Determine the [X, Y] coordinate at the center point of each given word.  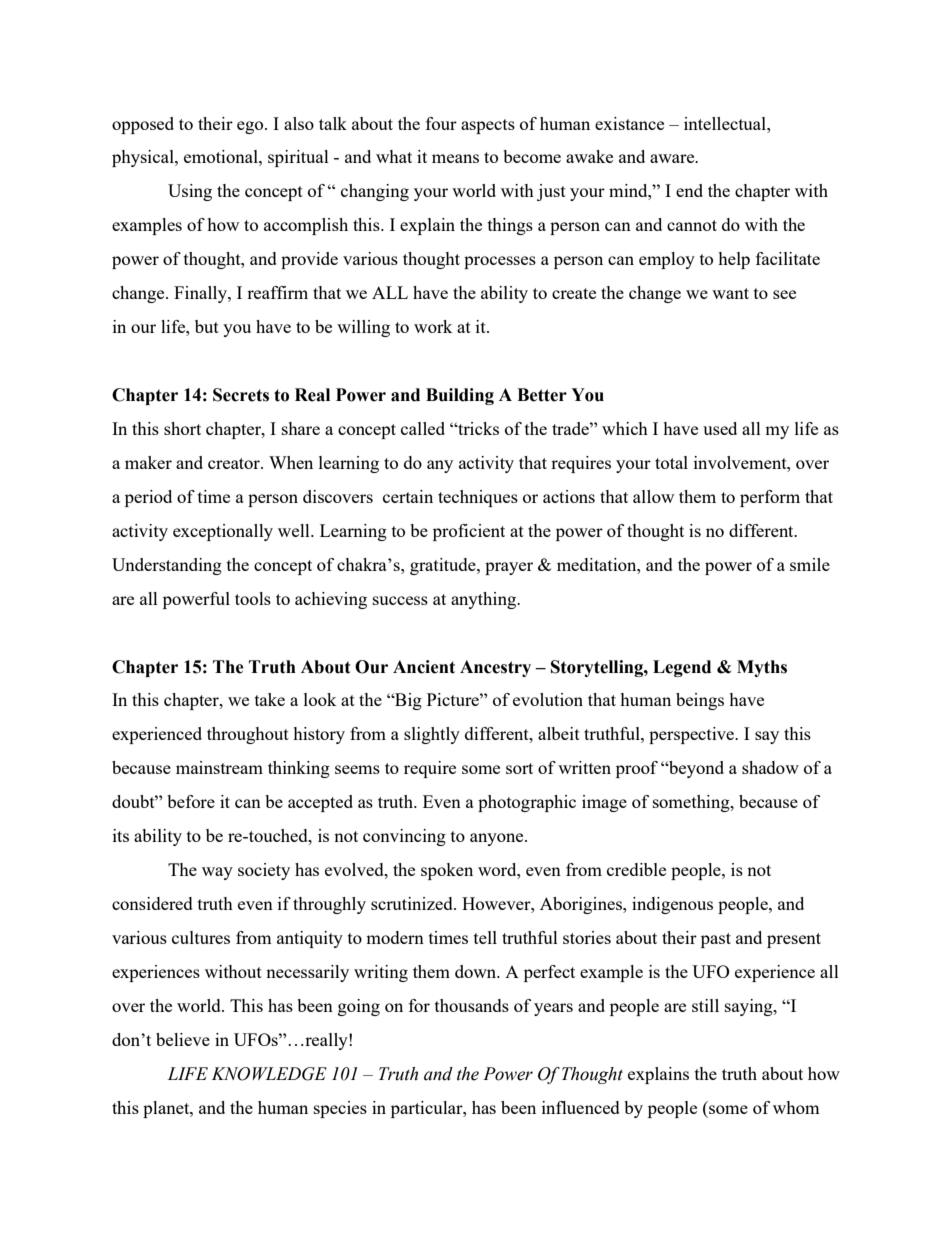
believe [183, 1039]
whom [796, 1107]
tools [253, 598]
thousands [472, 1005]
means [455, 158]
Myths [762, 668]
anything [484, 600]
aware [673, 158]
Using [190, 192]
